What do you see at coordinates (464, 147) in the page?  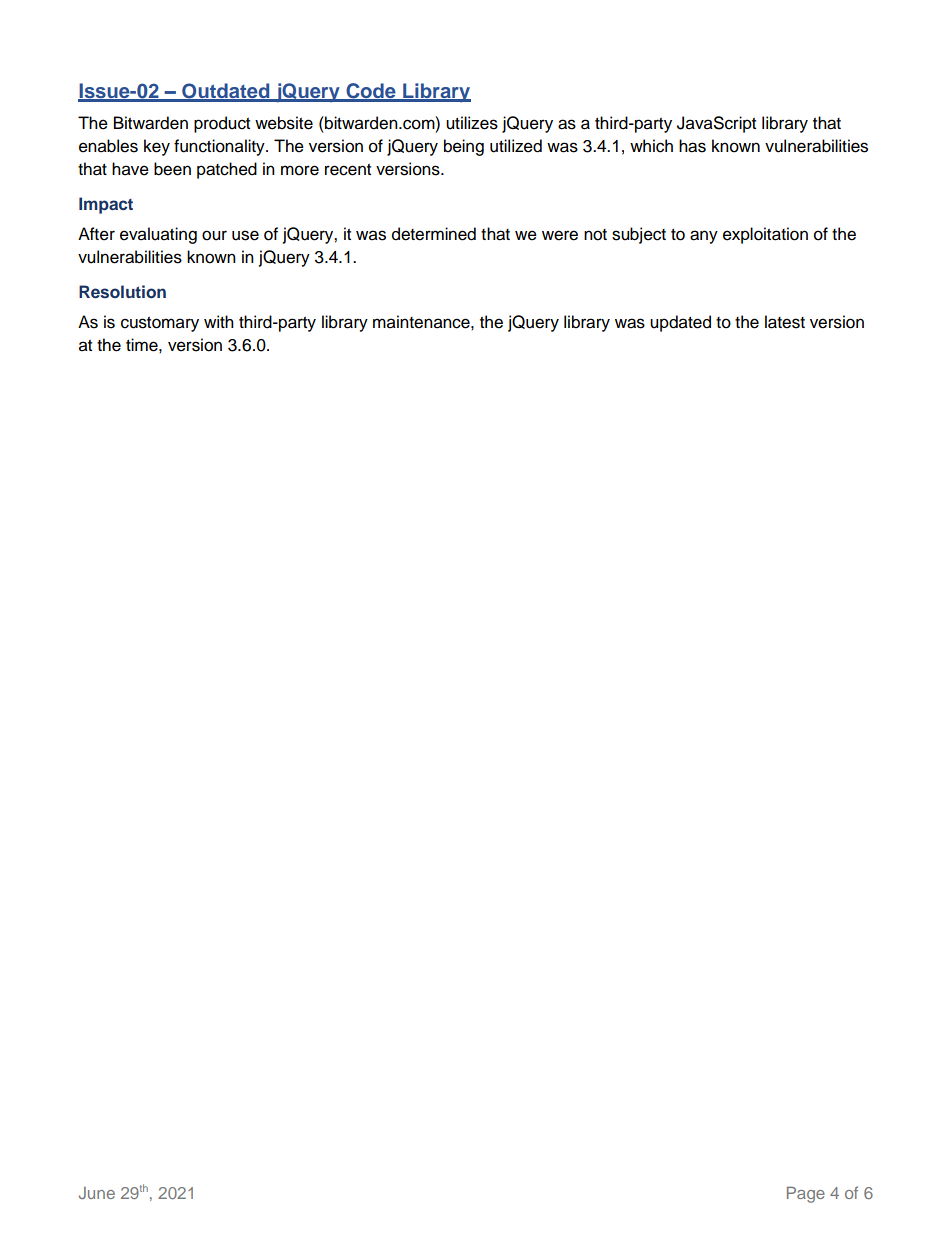 I see `being` at bounding box center [464, 147].
